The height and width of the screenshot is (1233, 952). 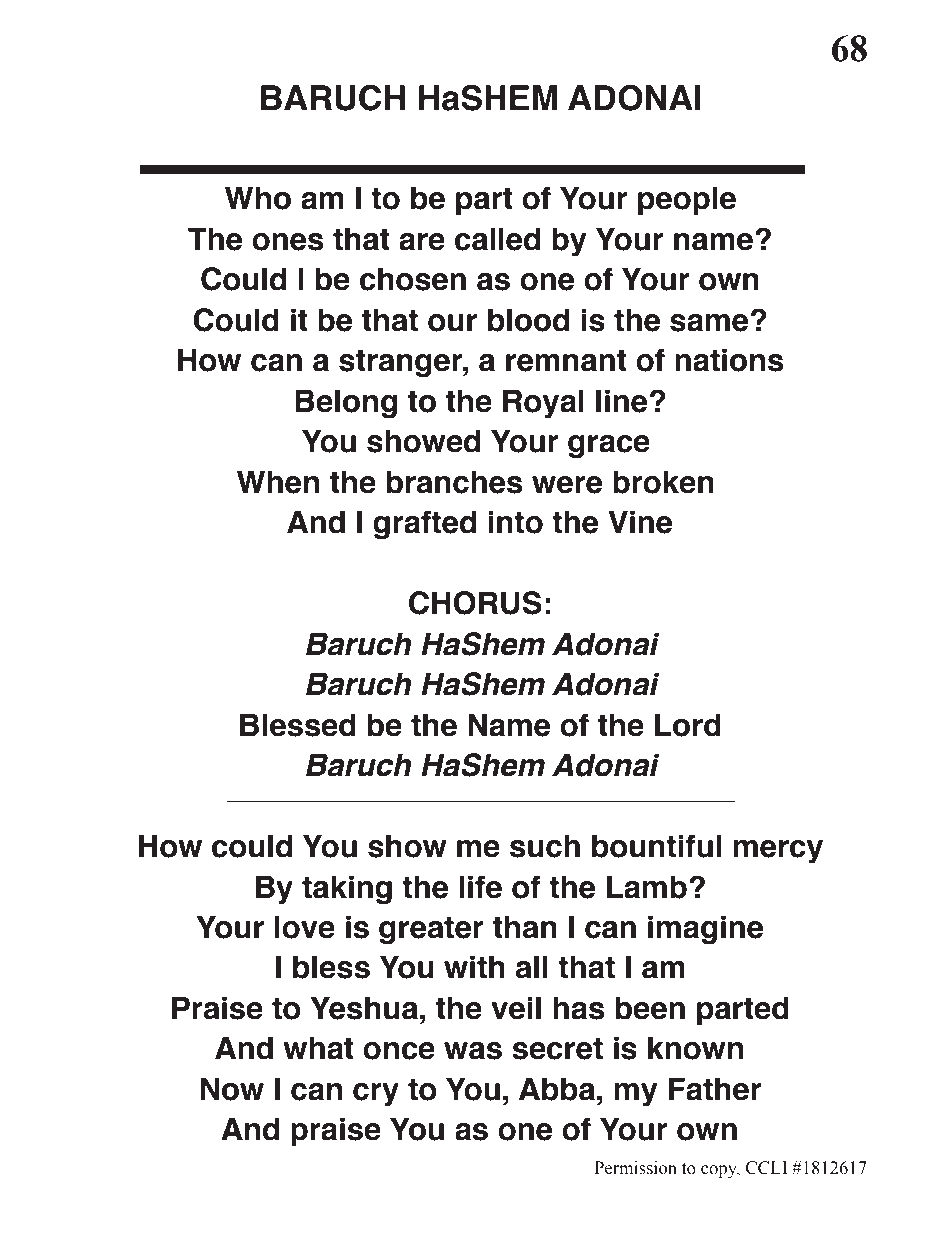 I want to click on ones, so click(x=287, y=242).
